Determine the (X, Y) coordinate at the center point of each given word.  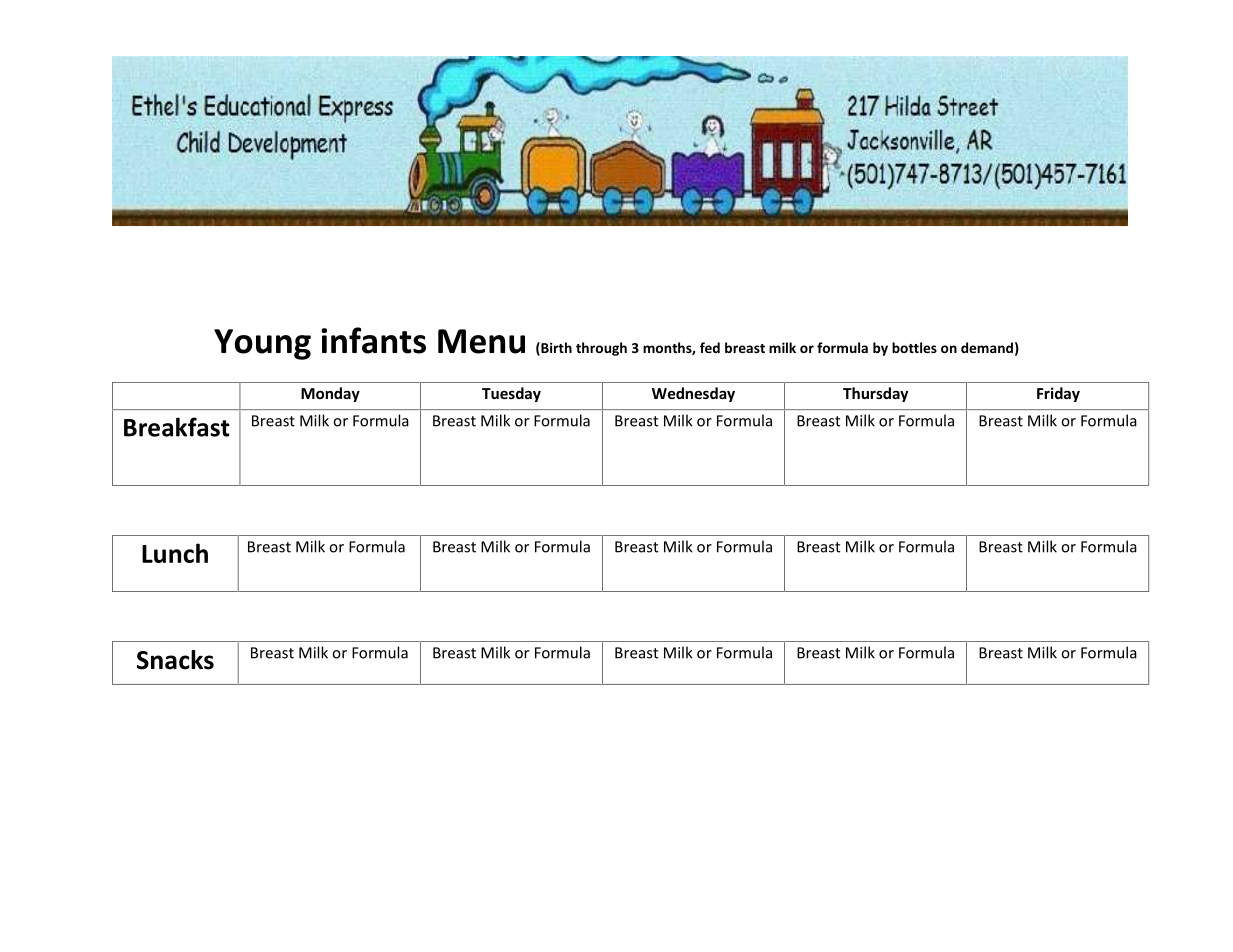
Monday (330, 394)
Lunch (175, 553)
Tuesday (511, 394)
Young (262, 344)
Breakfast (177, 427)
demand (987, 347)
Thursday (875, 394)
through (601, 349)
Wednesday (693, 394)
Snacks (175, 660)
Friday (1058, 394)
